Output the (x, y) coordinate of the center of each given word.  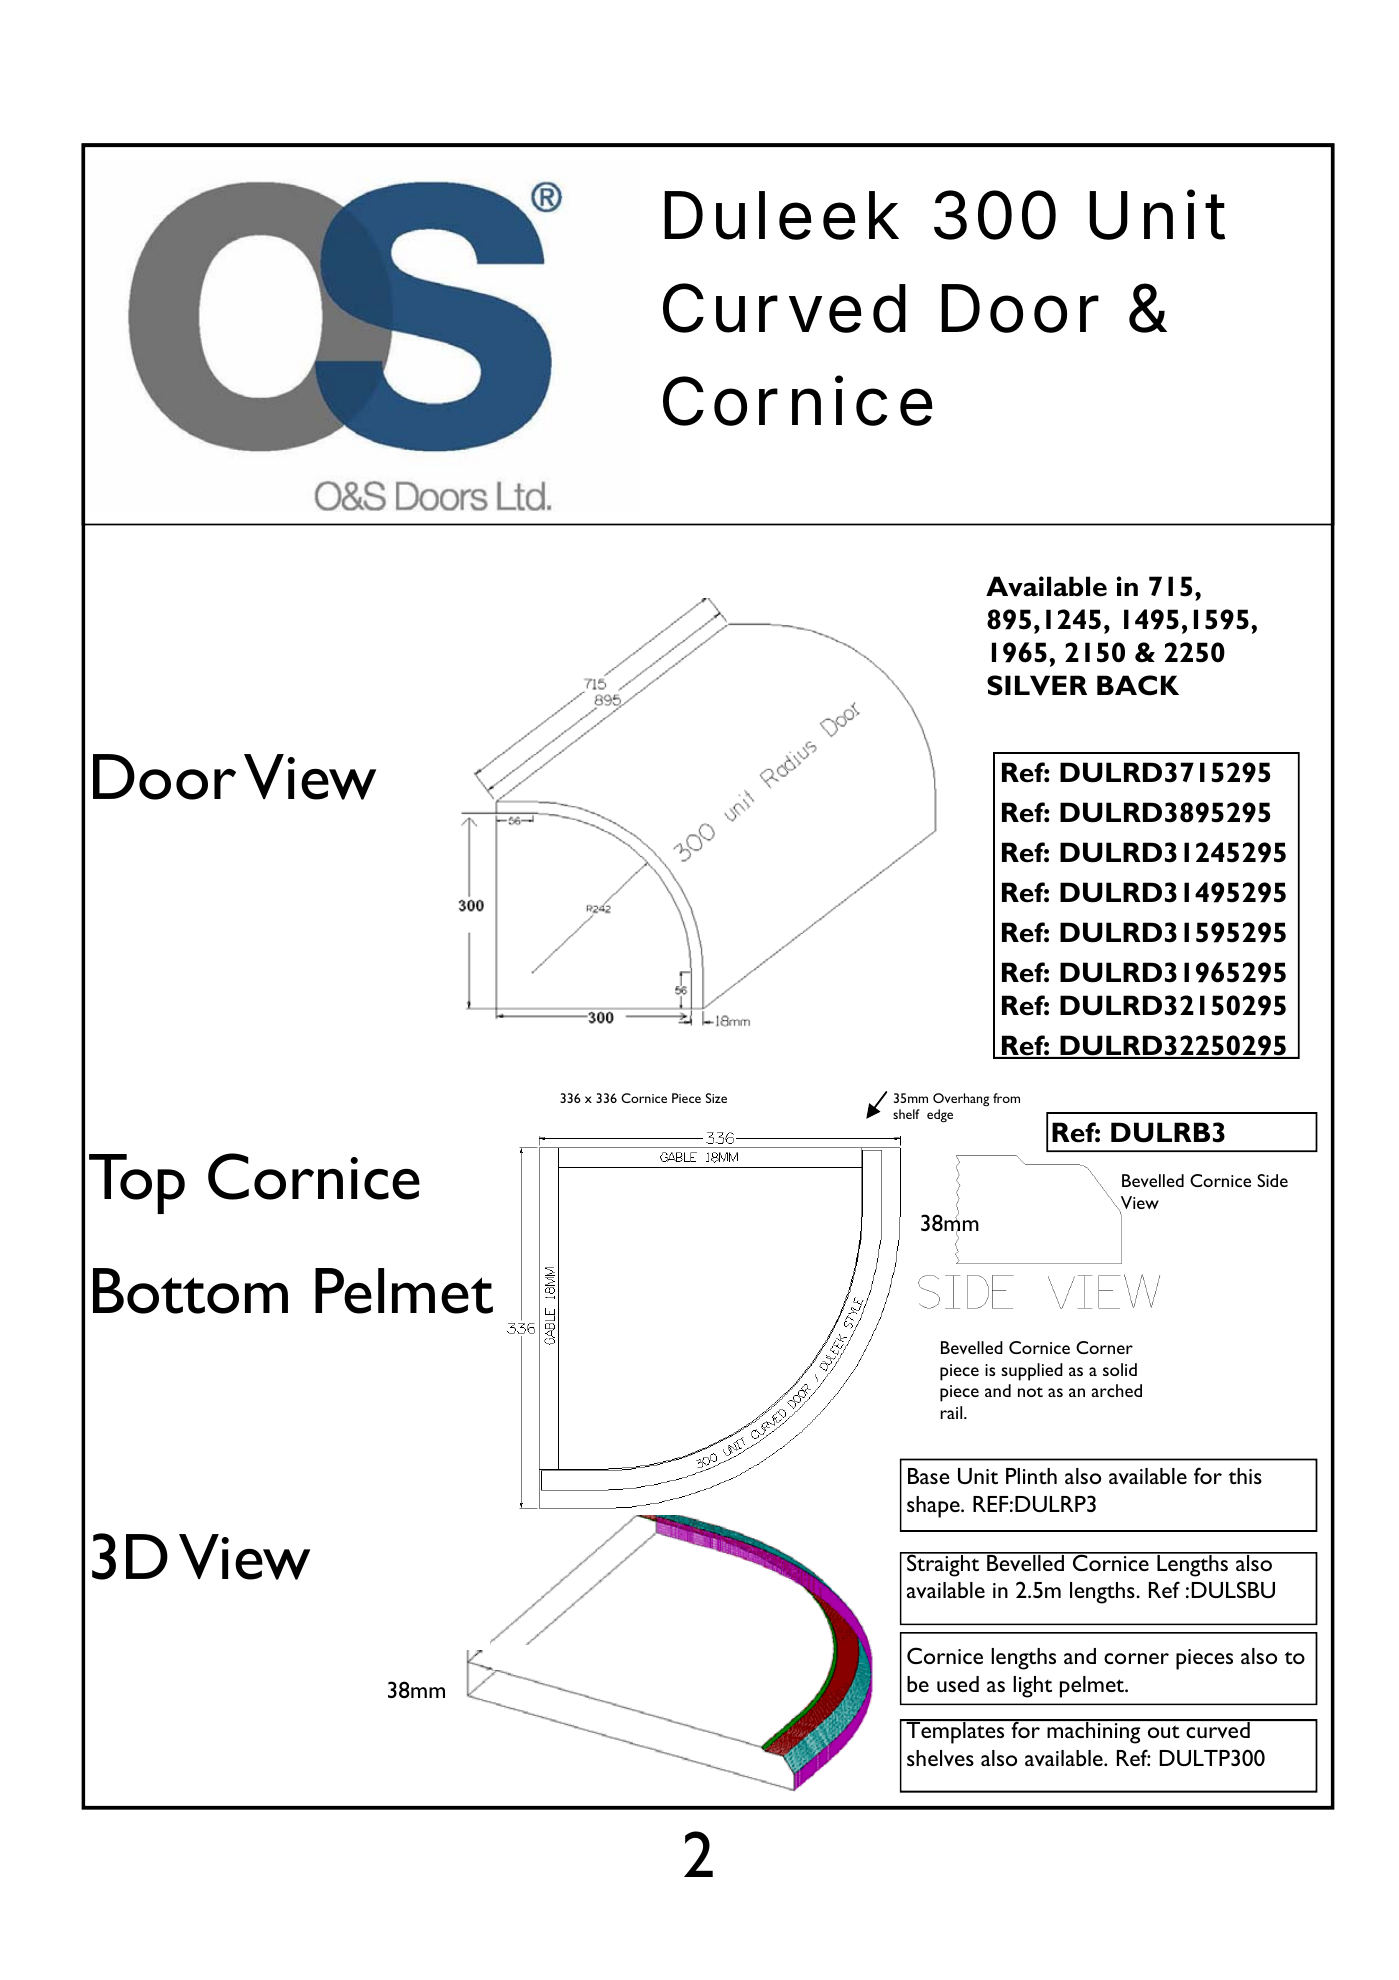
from (1006, 1098)
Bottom (190, 1291)
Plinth (1031, 1476)
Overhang (961, 1100)
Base (929, 1476)
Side (1272, 1180)
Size (716, 1098)
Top (137, 1184)
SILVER (1037, 685)
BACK (1138, 685)
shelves (940, 1758)
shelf (906, 1114)
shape (934, 1507)
